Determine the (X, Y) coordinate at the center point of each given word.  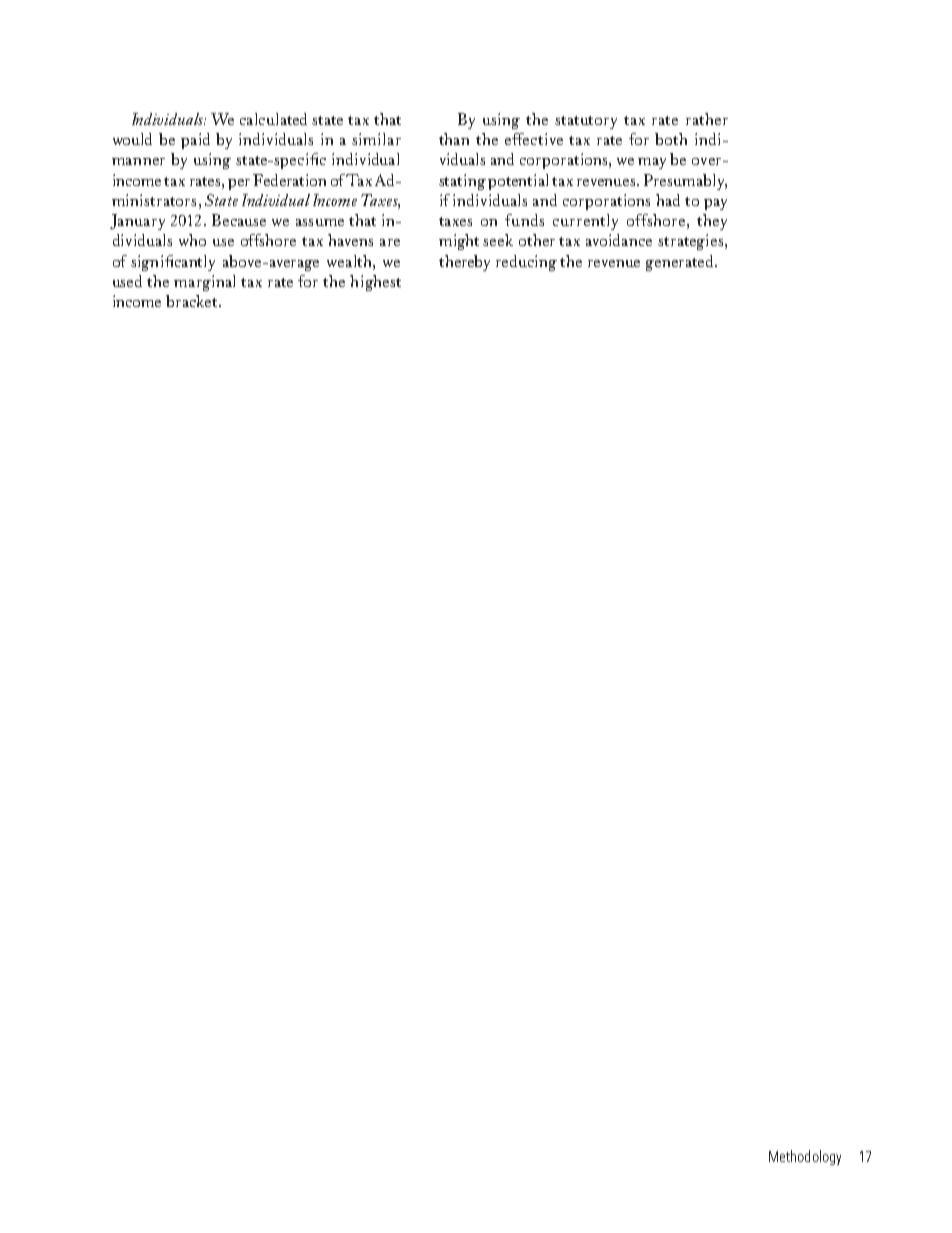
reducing (526, 263)
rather (707, 119)
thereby (464, 263)
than (454, 139)
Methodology (805, 1157)
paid (195, 141)
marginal (204, 283)
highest (375, 283)
